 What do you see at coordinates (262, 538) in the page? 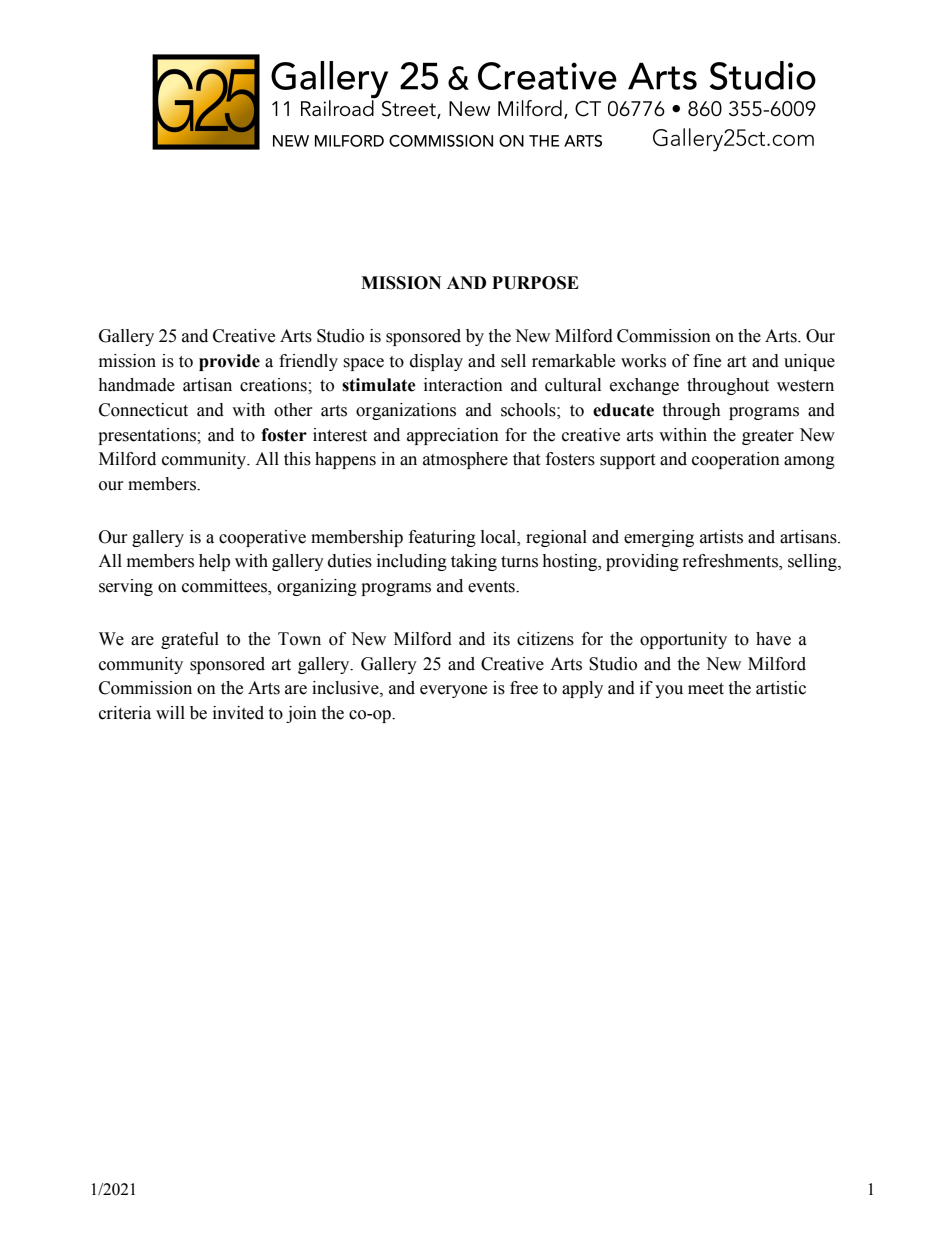
I see `cooperative` at bounding box center [262, 538].
